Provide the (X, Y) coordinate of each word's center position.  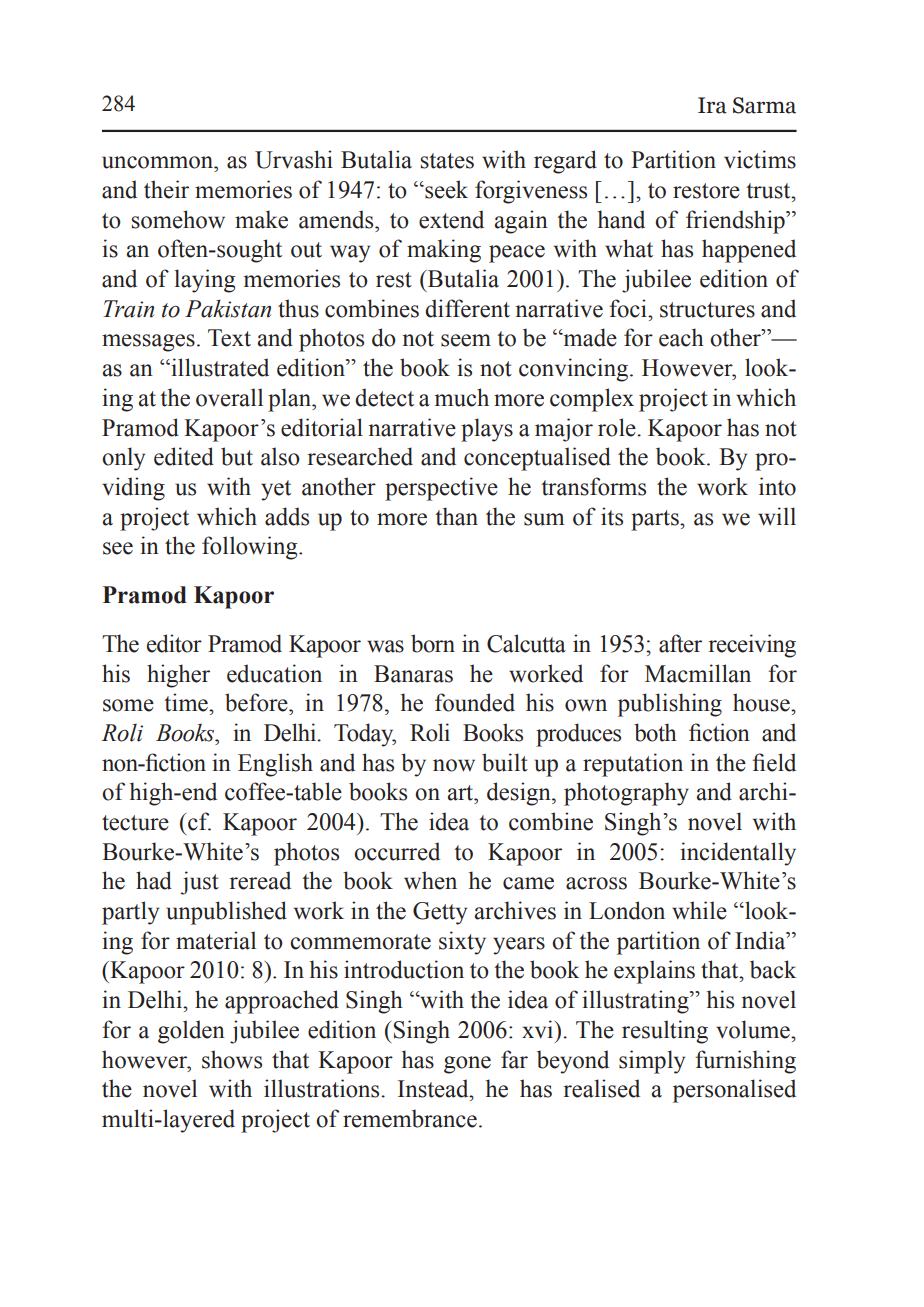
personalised (734, 1091)
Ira (712, 105)
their (166, 189)
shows (232, 1059)
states (447, 161)
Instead (434, 1088)
